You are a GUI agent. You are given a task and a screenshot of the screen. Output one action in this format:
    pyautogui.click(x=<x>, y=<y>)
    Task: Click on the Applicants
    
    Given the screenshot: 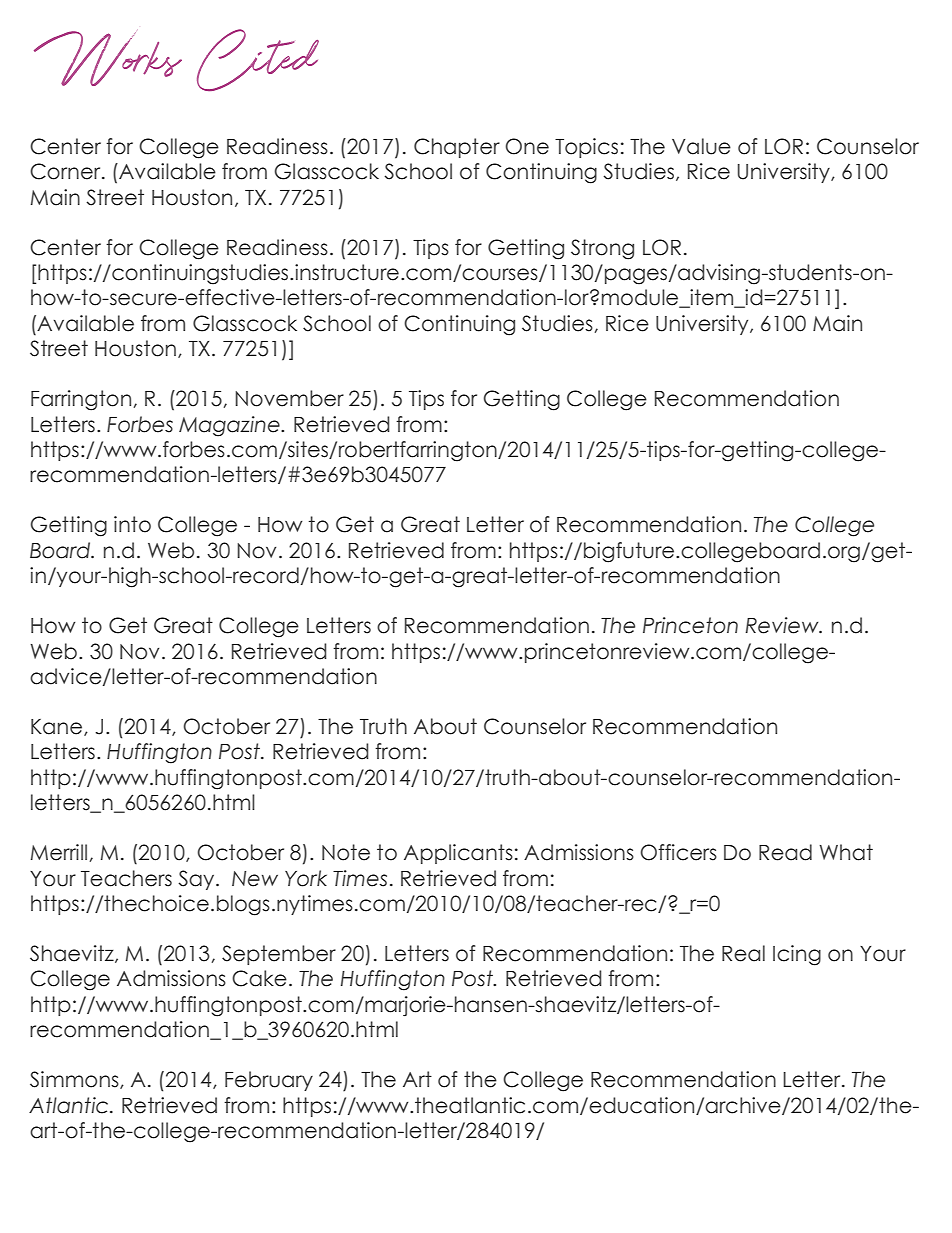 What is the action you would take?
    pyautogui.click(x=458, y=854)
